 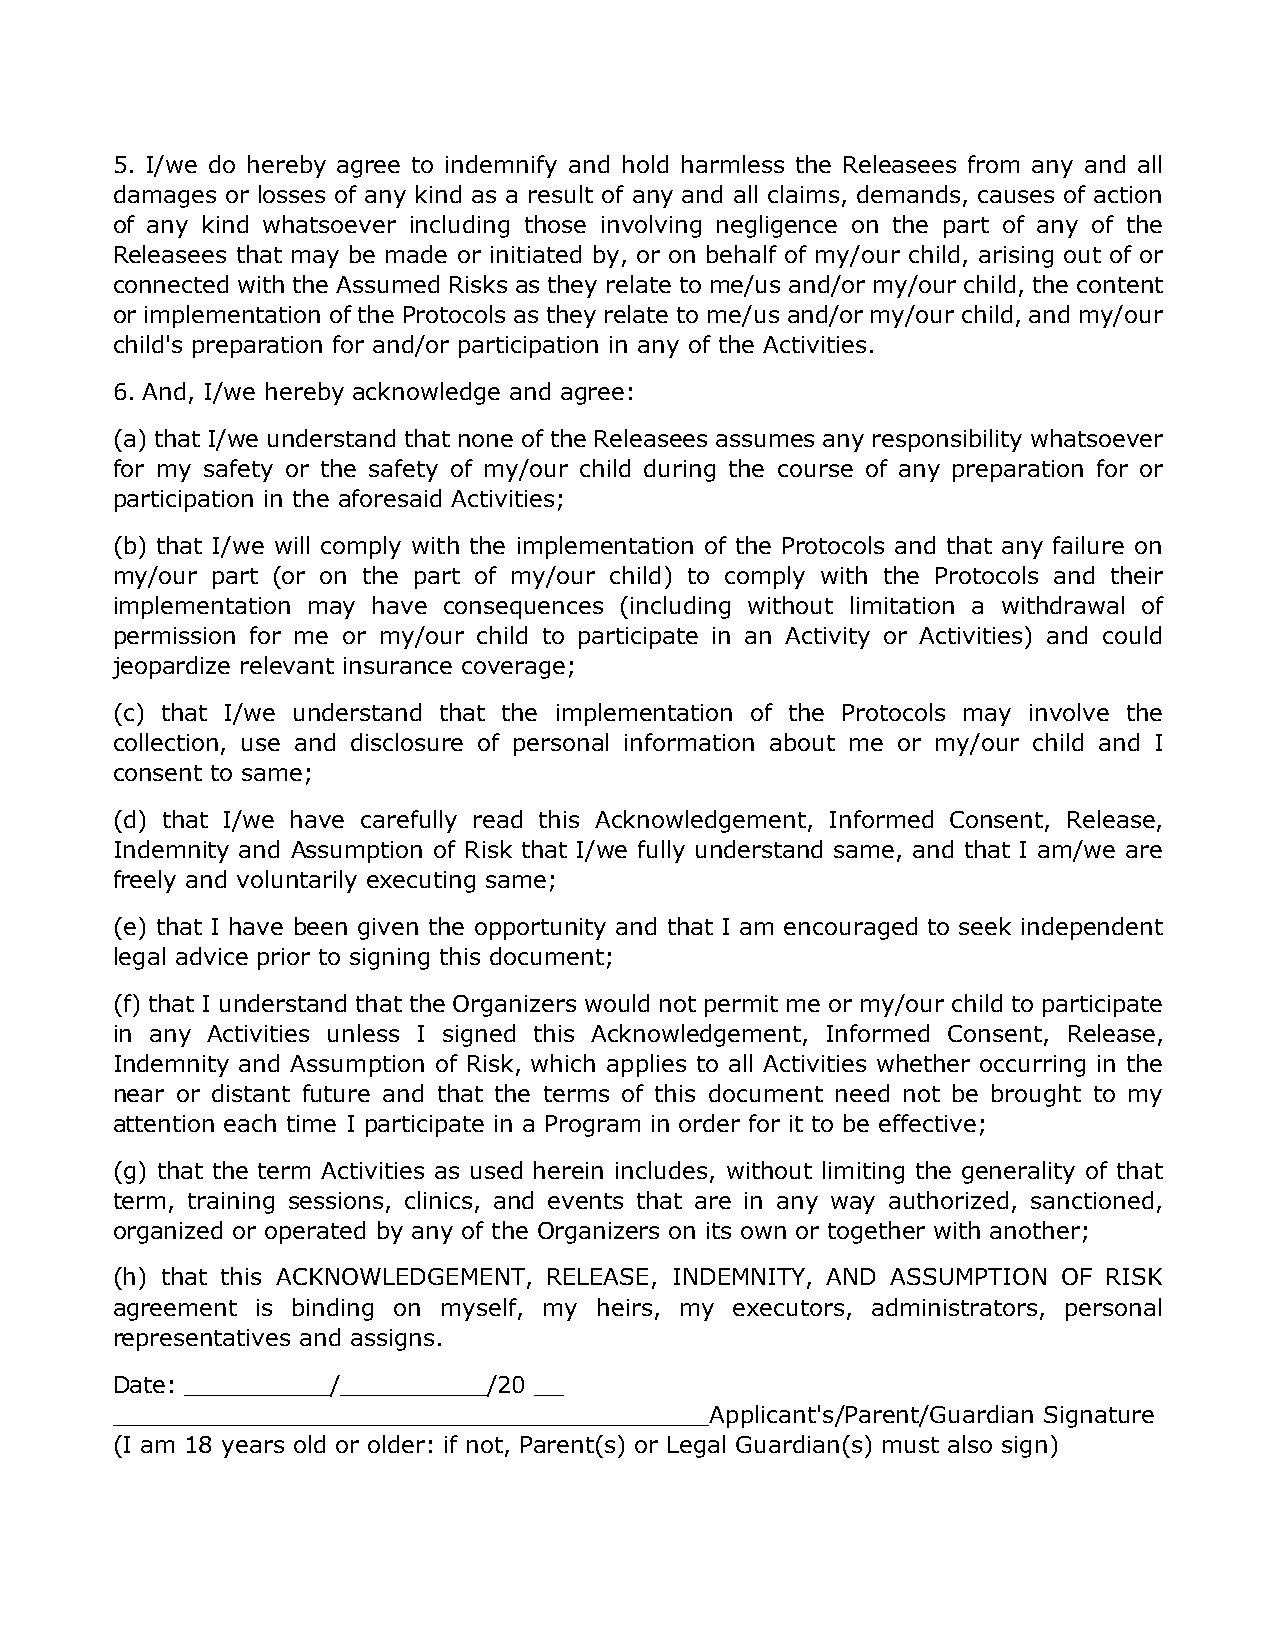 I want to click on involving, so click(x=651, y=226).
